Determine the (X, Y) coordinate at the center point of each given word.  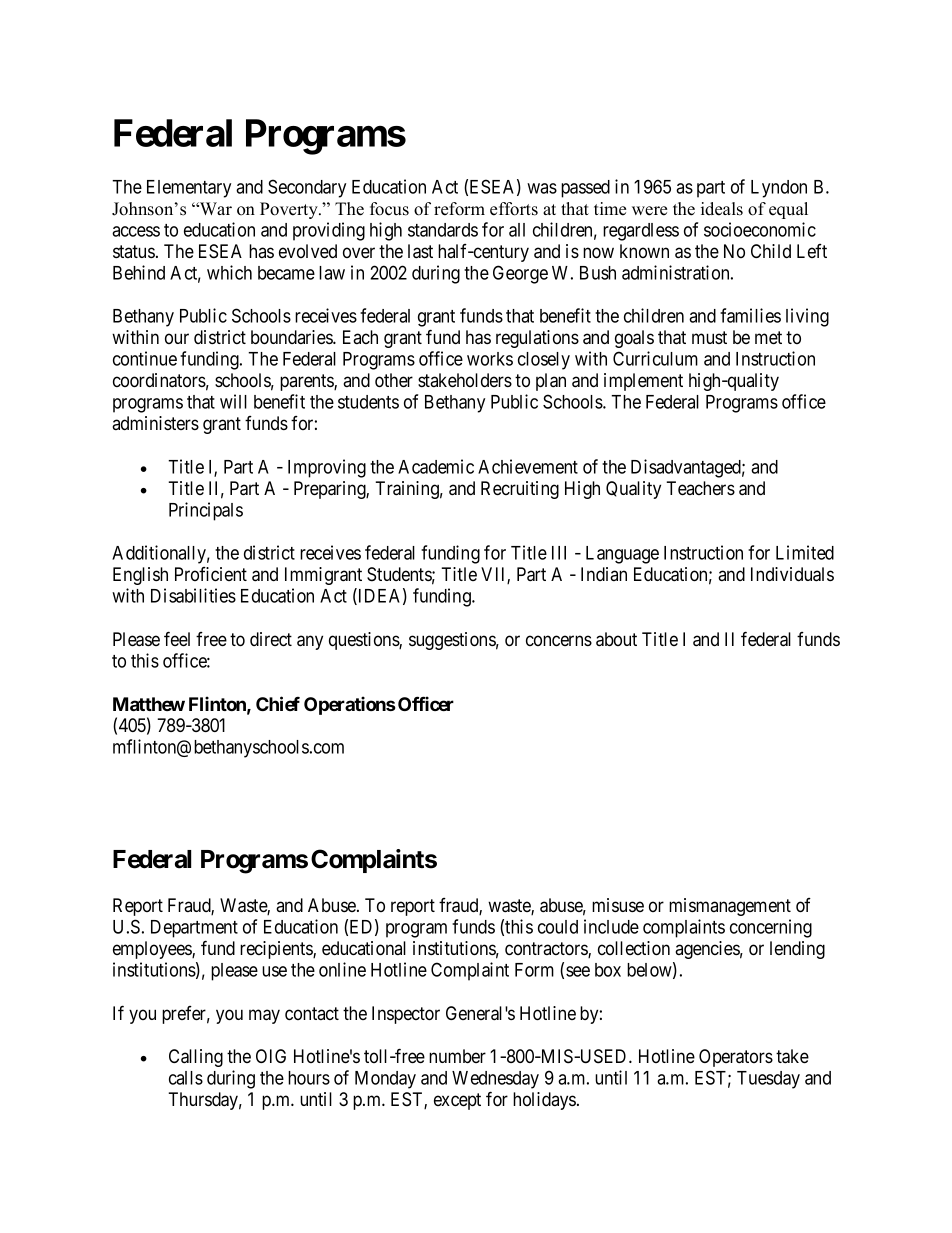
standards (443, 230)
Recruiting (520, 490)
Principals (206, 511)
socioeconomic (760, 229)
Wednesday (495, 1080)
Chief (278, 703)
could (558, 927)
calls (186, 1078)
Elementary (189, 189)
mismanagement (730, 907)
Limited (805, 552)
